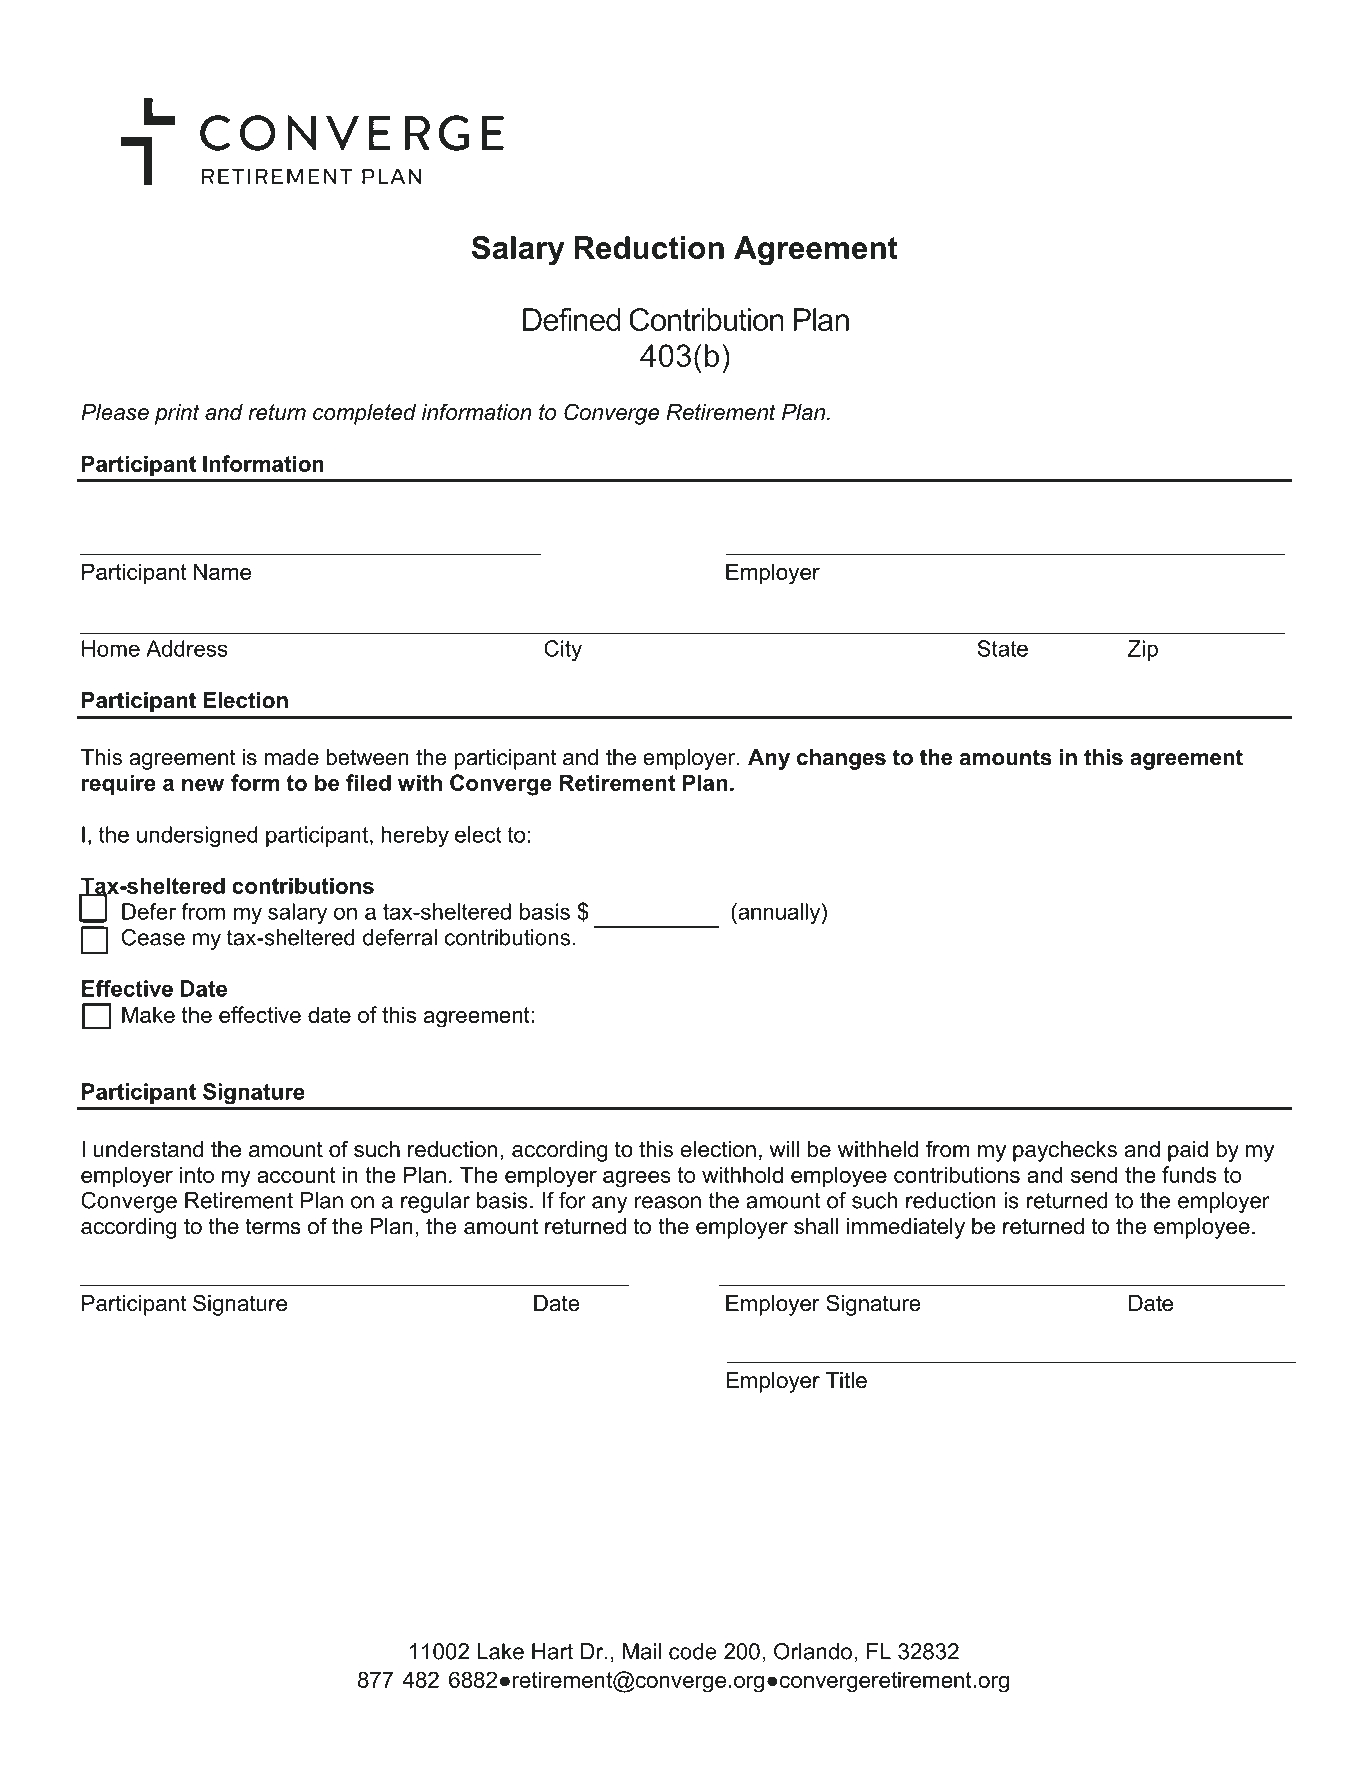 The height and width of the screenshot is (1772, 1369). What do you see at coordinates (1065, 1151) in the screenshot?
I see `paychecks` at bounding box center [1065, 1151].
